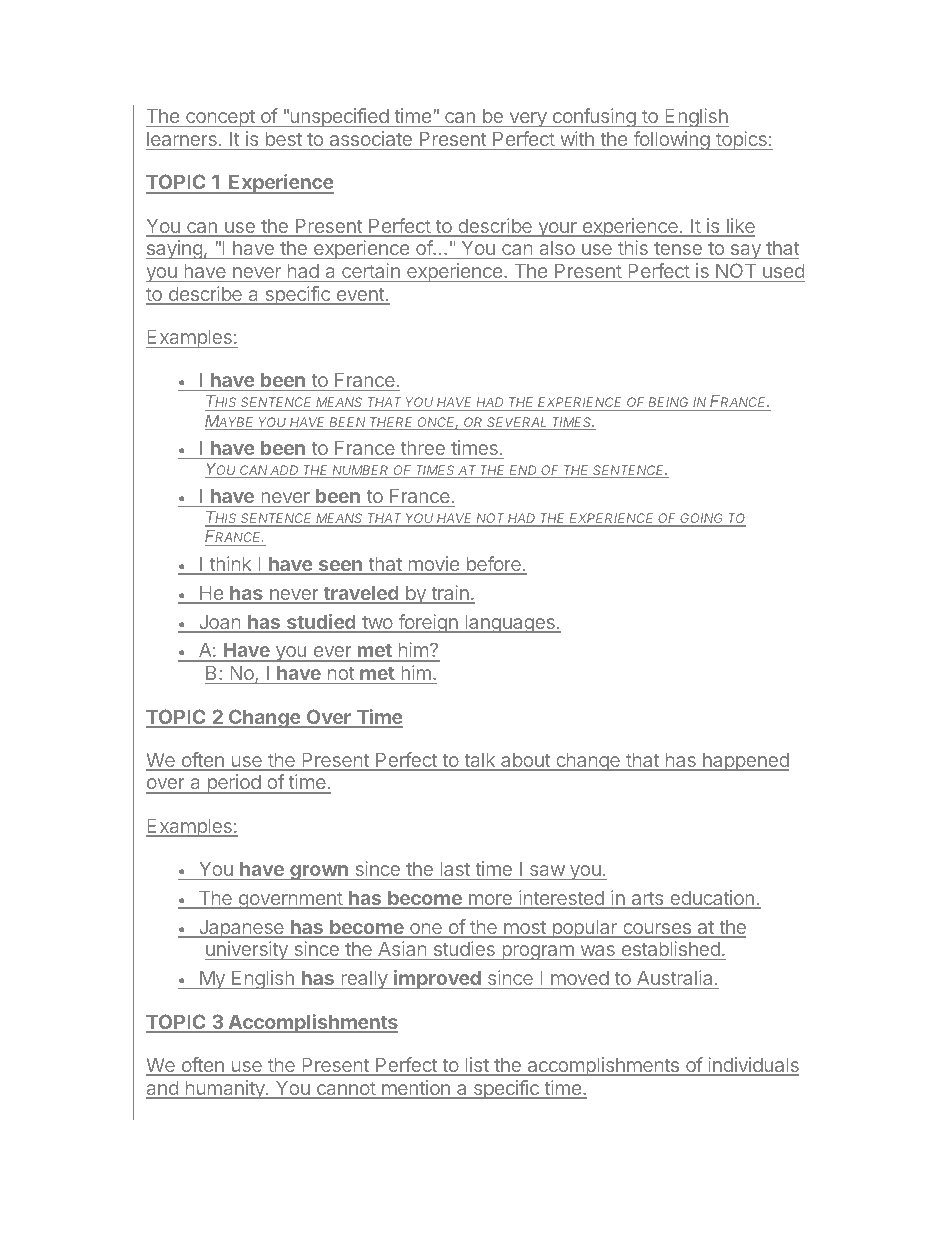 This document has height=1233, width=952. I want to click on Joan, so click(219, 623).
